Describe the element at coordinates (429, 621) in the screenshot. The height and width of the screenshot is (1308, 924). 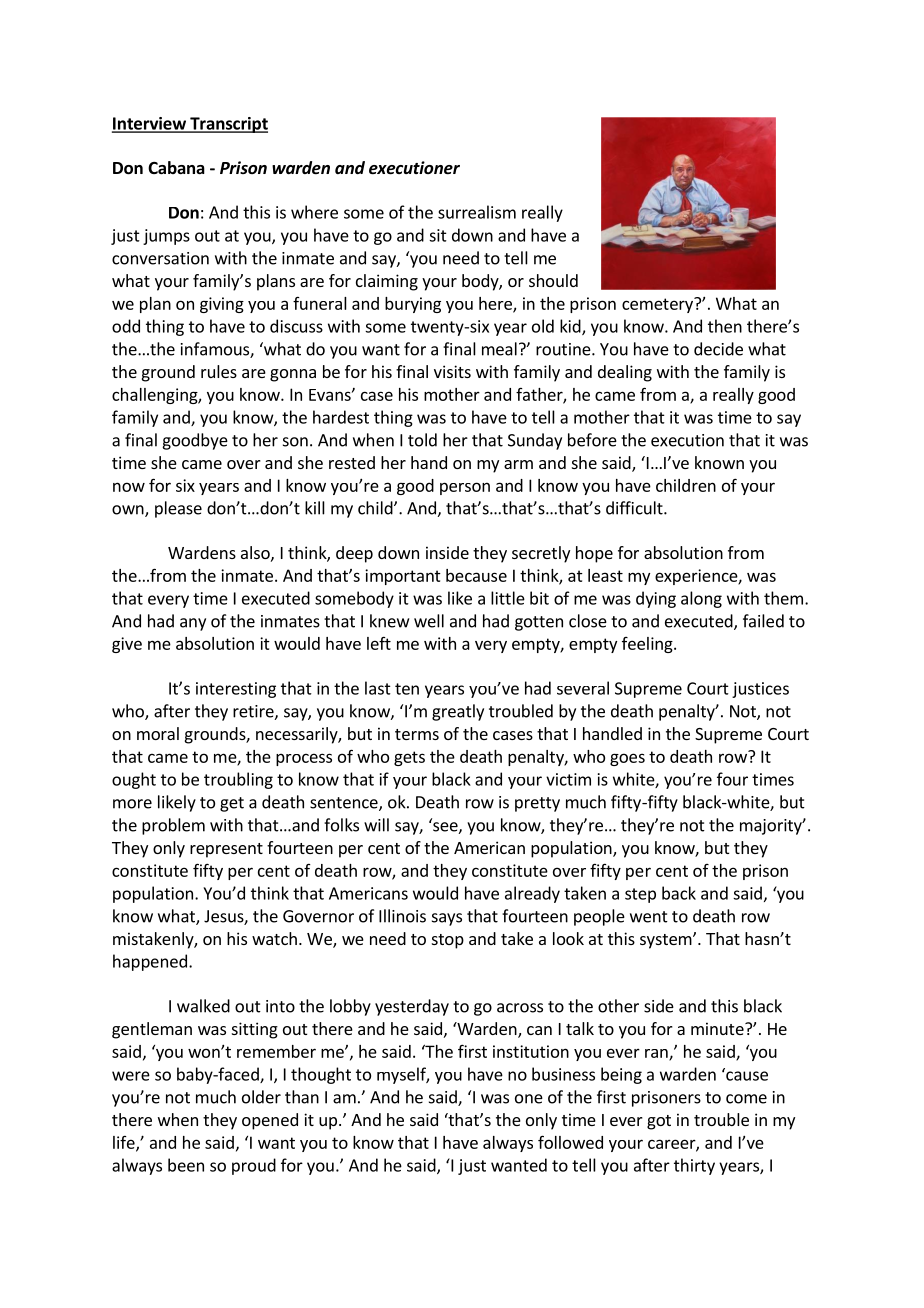
I see `well` at that location.
